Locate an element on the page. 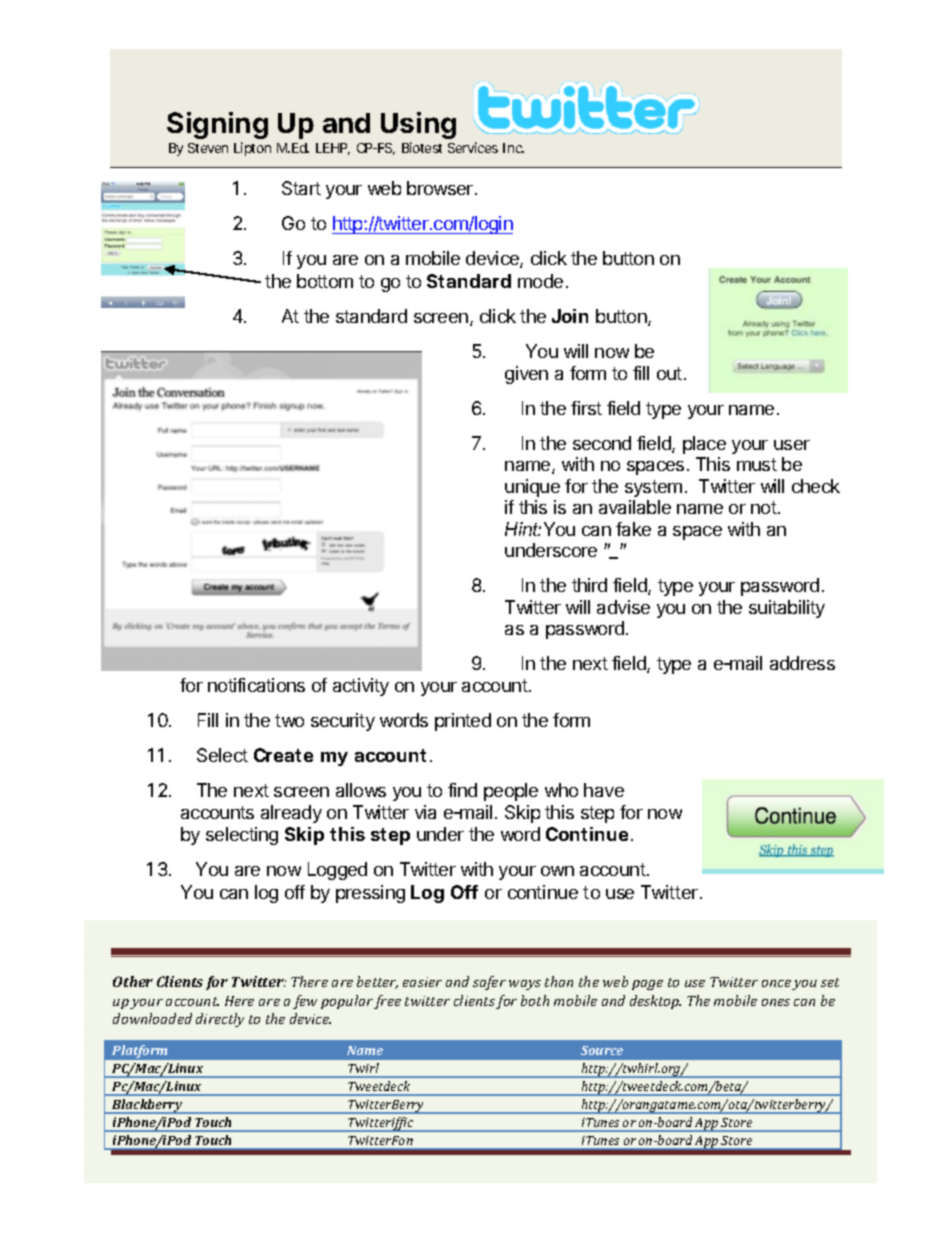 The width and height of the page is (952, 1233). bottom is located at coordinates (325, 281).
